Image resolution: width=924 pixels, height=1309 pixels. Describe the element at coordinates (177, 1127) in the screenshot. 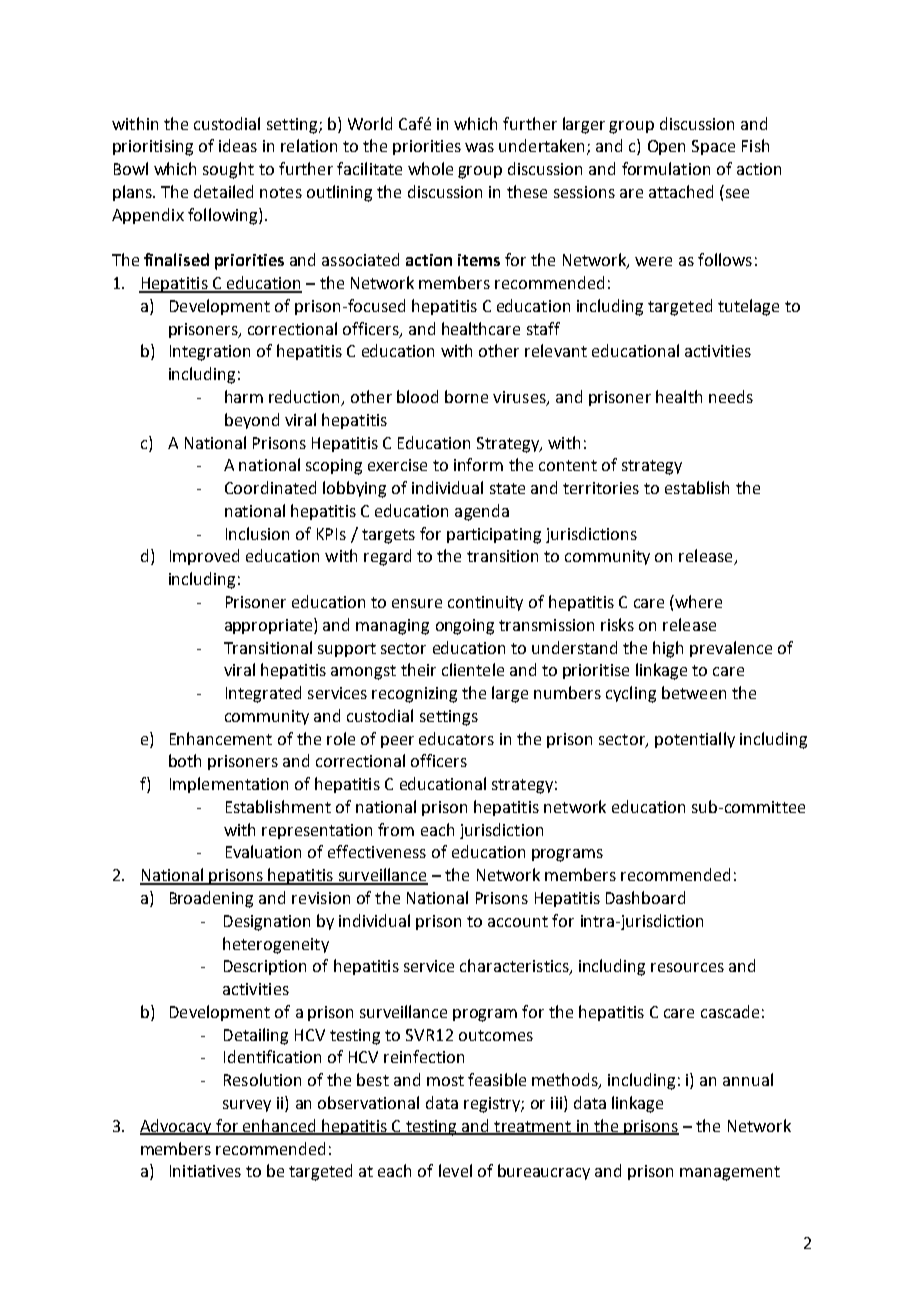

I see `Advocacy` at that location.
